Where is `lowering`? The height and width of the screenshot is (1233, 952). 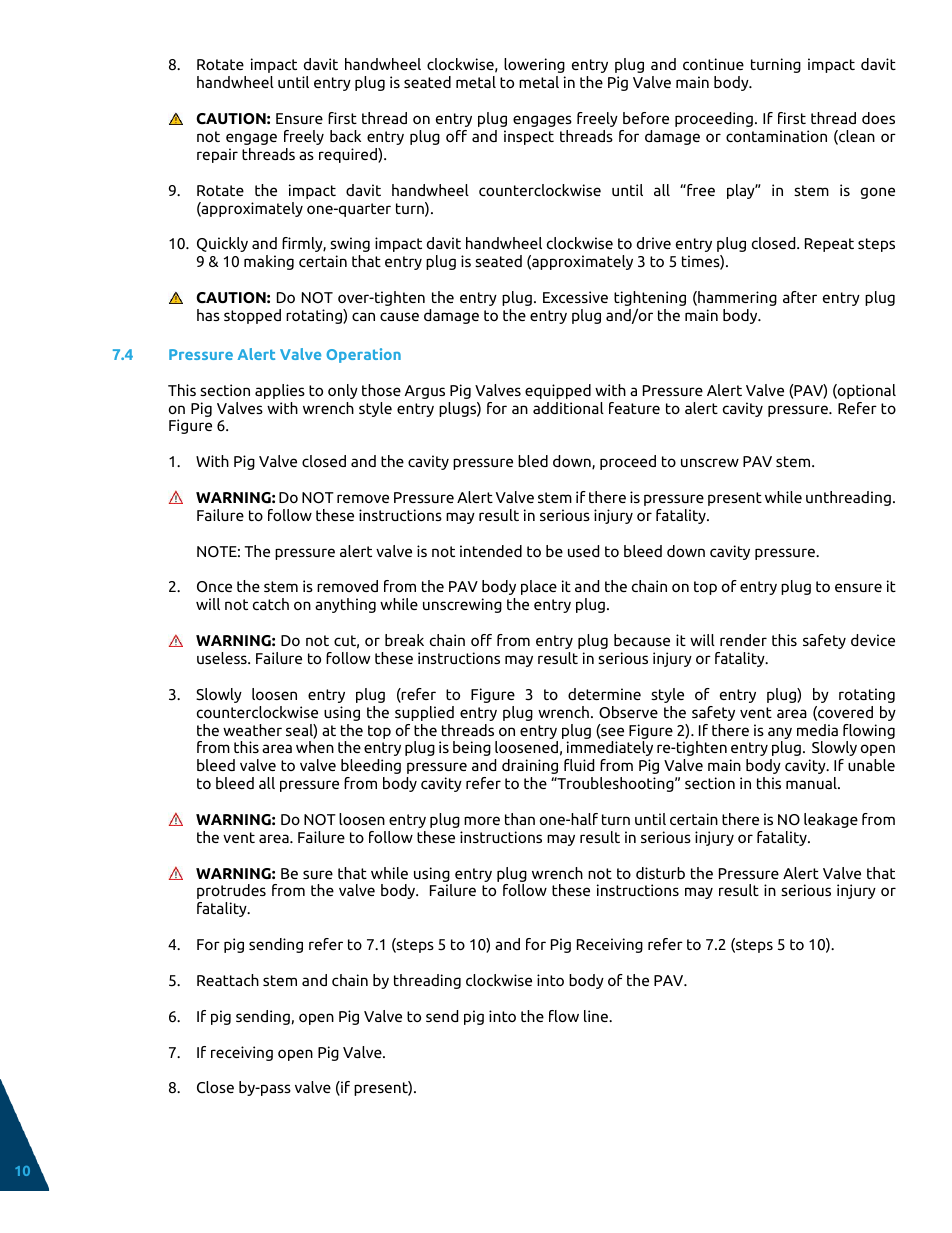
lowering is located at coordinates (534, 65).
